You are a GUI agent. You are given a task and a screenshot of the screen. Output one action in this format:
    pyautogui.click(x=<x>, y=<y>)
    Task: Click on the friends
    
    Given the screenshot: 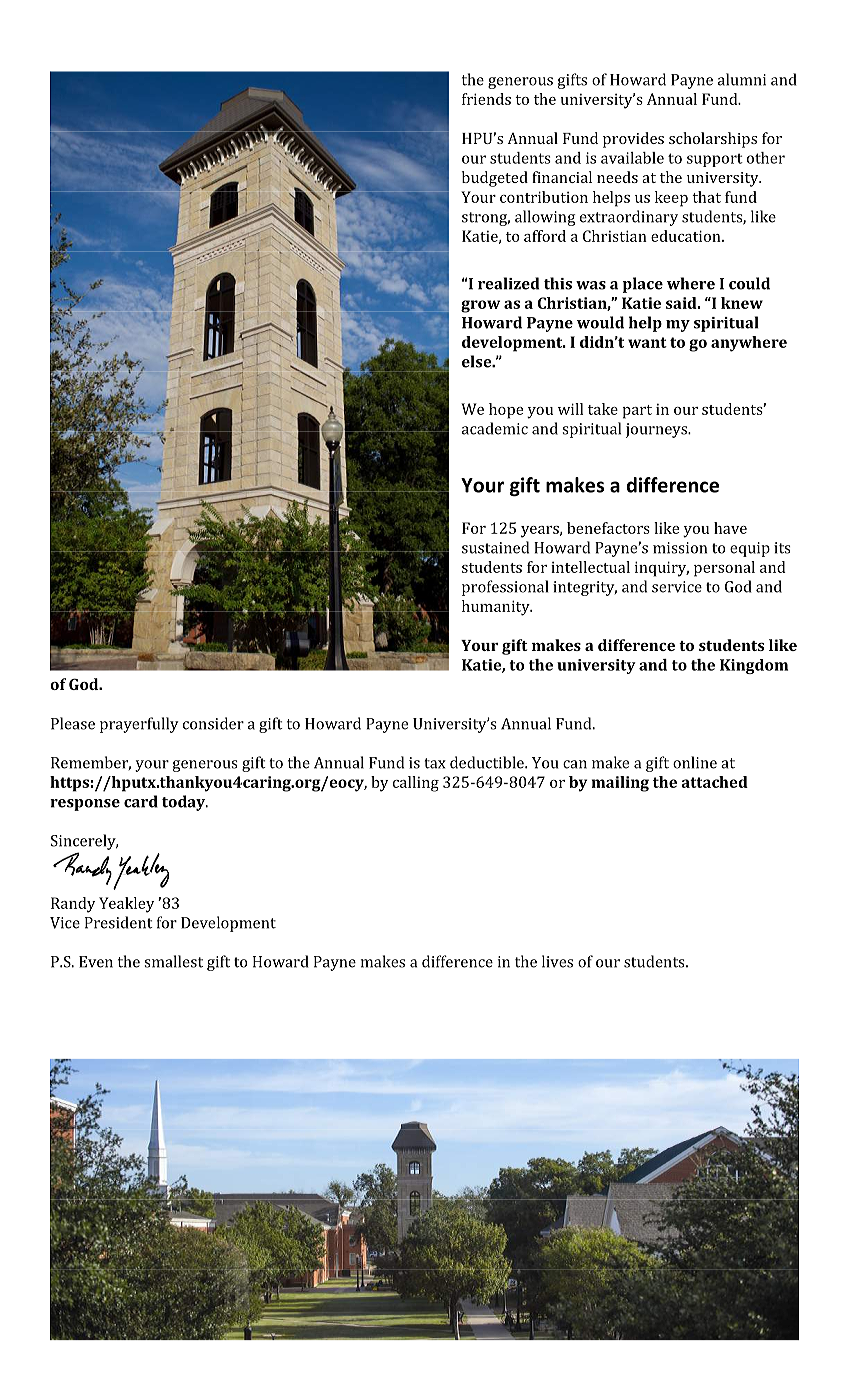 What is the action you would take?
    pyautogui.click(x=486, y=99)
